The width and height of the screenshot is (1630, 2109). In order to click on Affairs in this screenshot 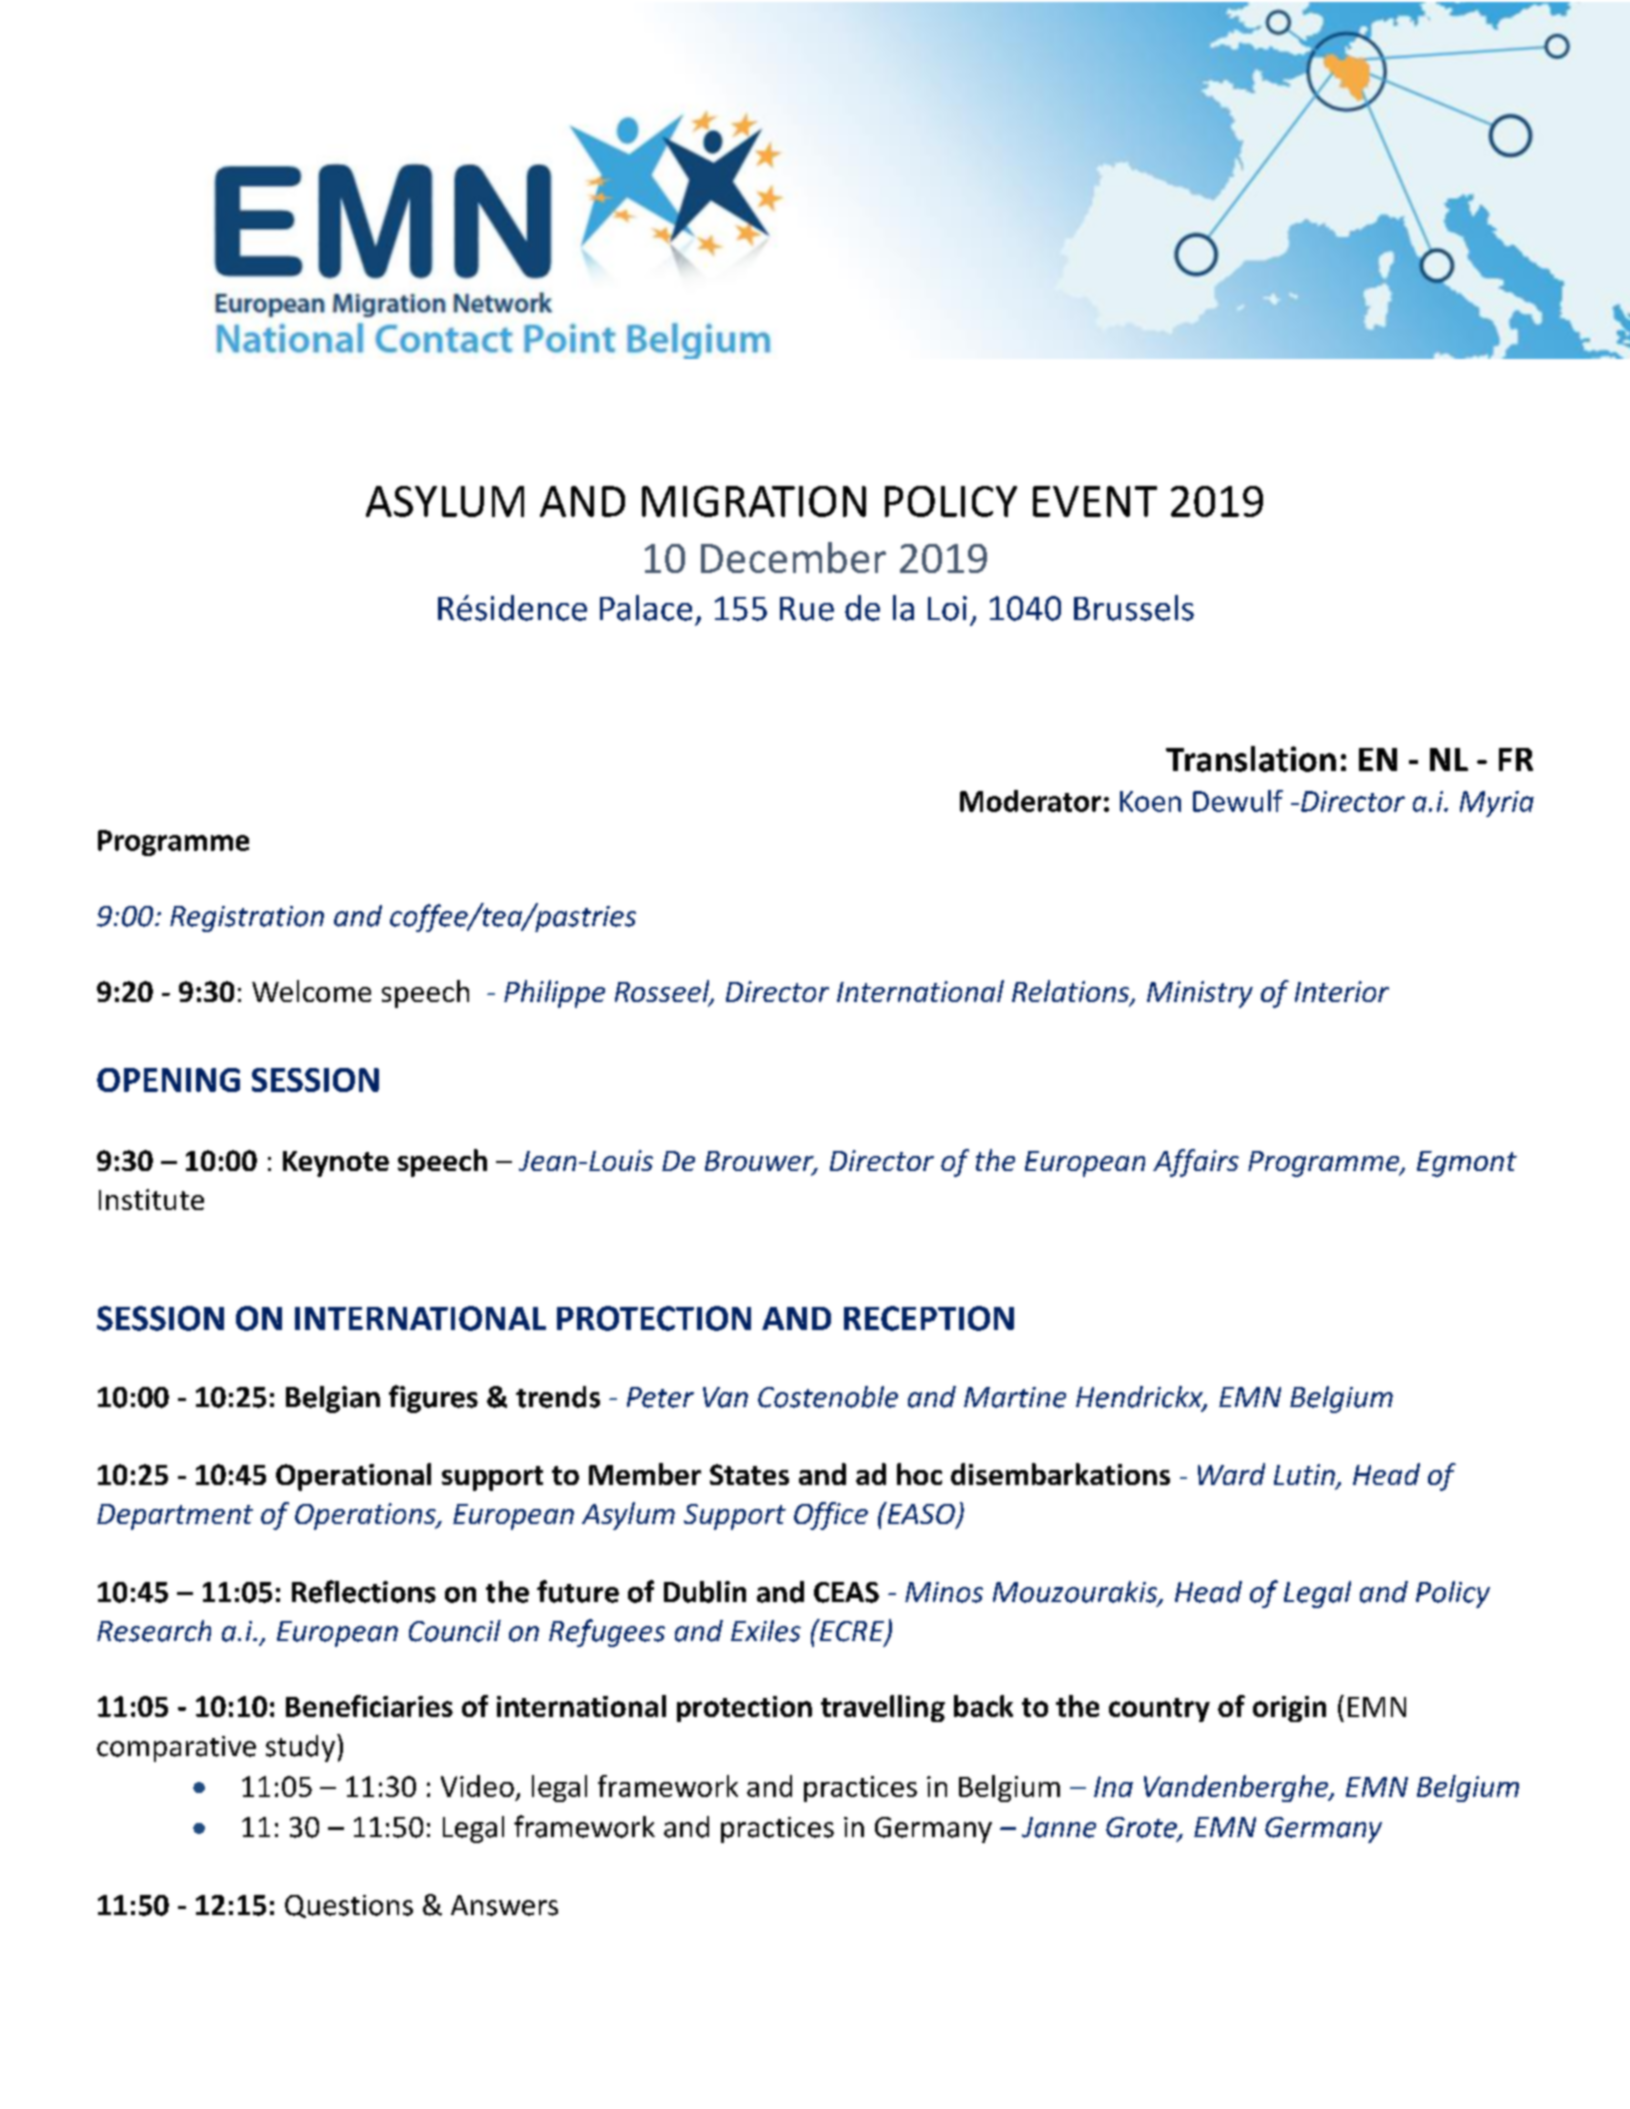, I will do `click(1196, 1163)`.
